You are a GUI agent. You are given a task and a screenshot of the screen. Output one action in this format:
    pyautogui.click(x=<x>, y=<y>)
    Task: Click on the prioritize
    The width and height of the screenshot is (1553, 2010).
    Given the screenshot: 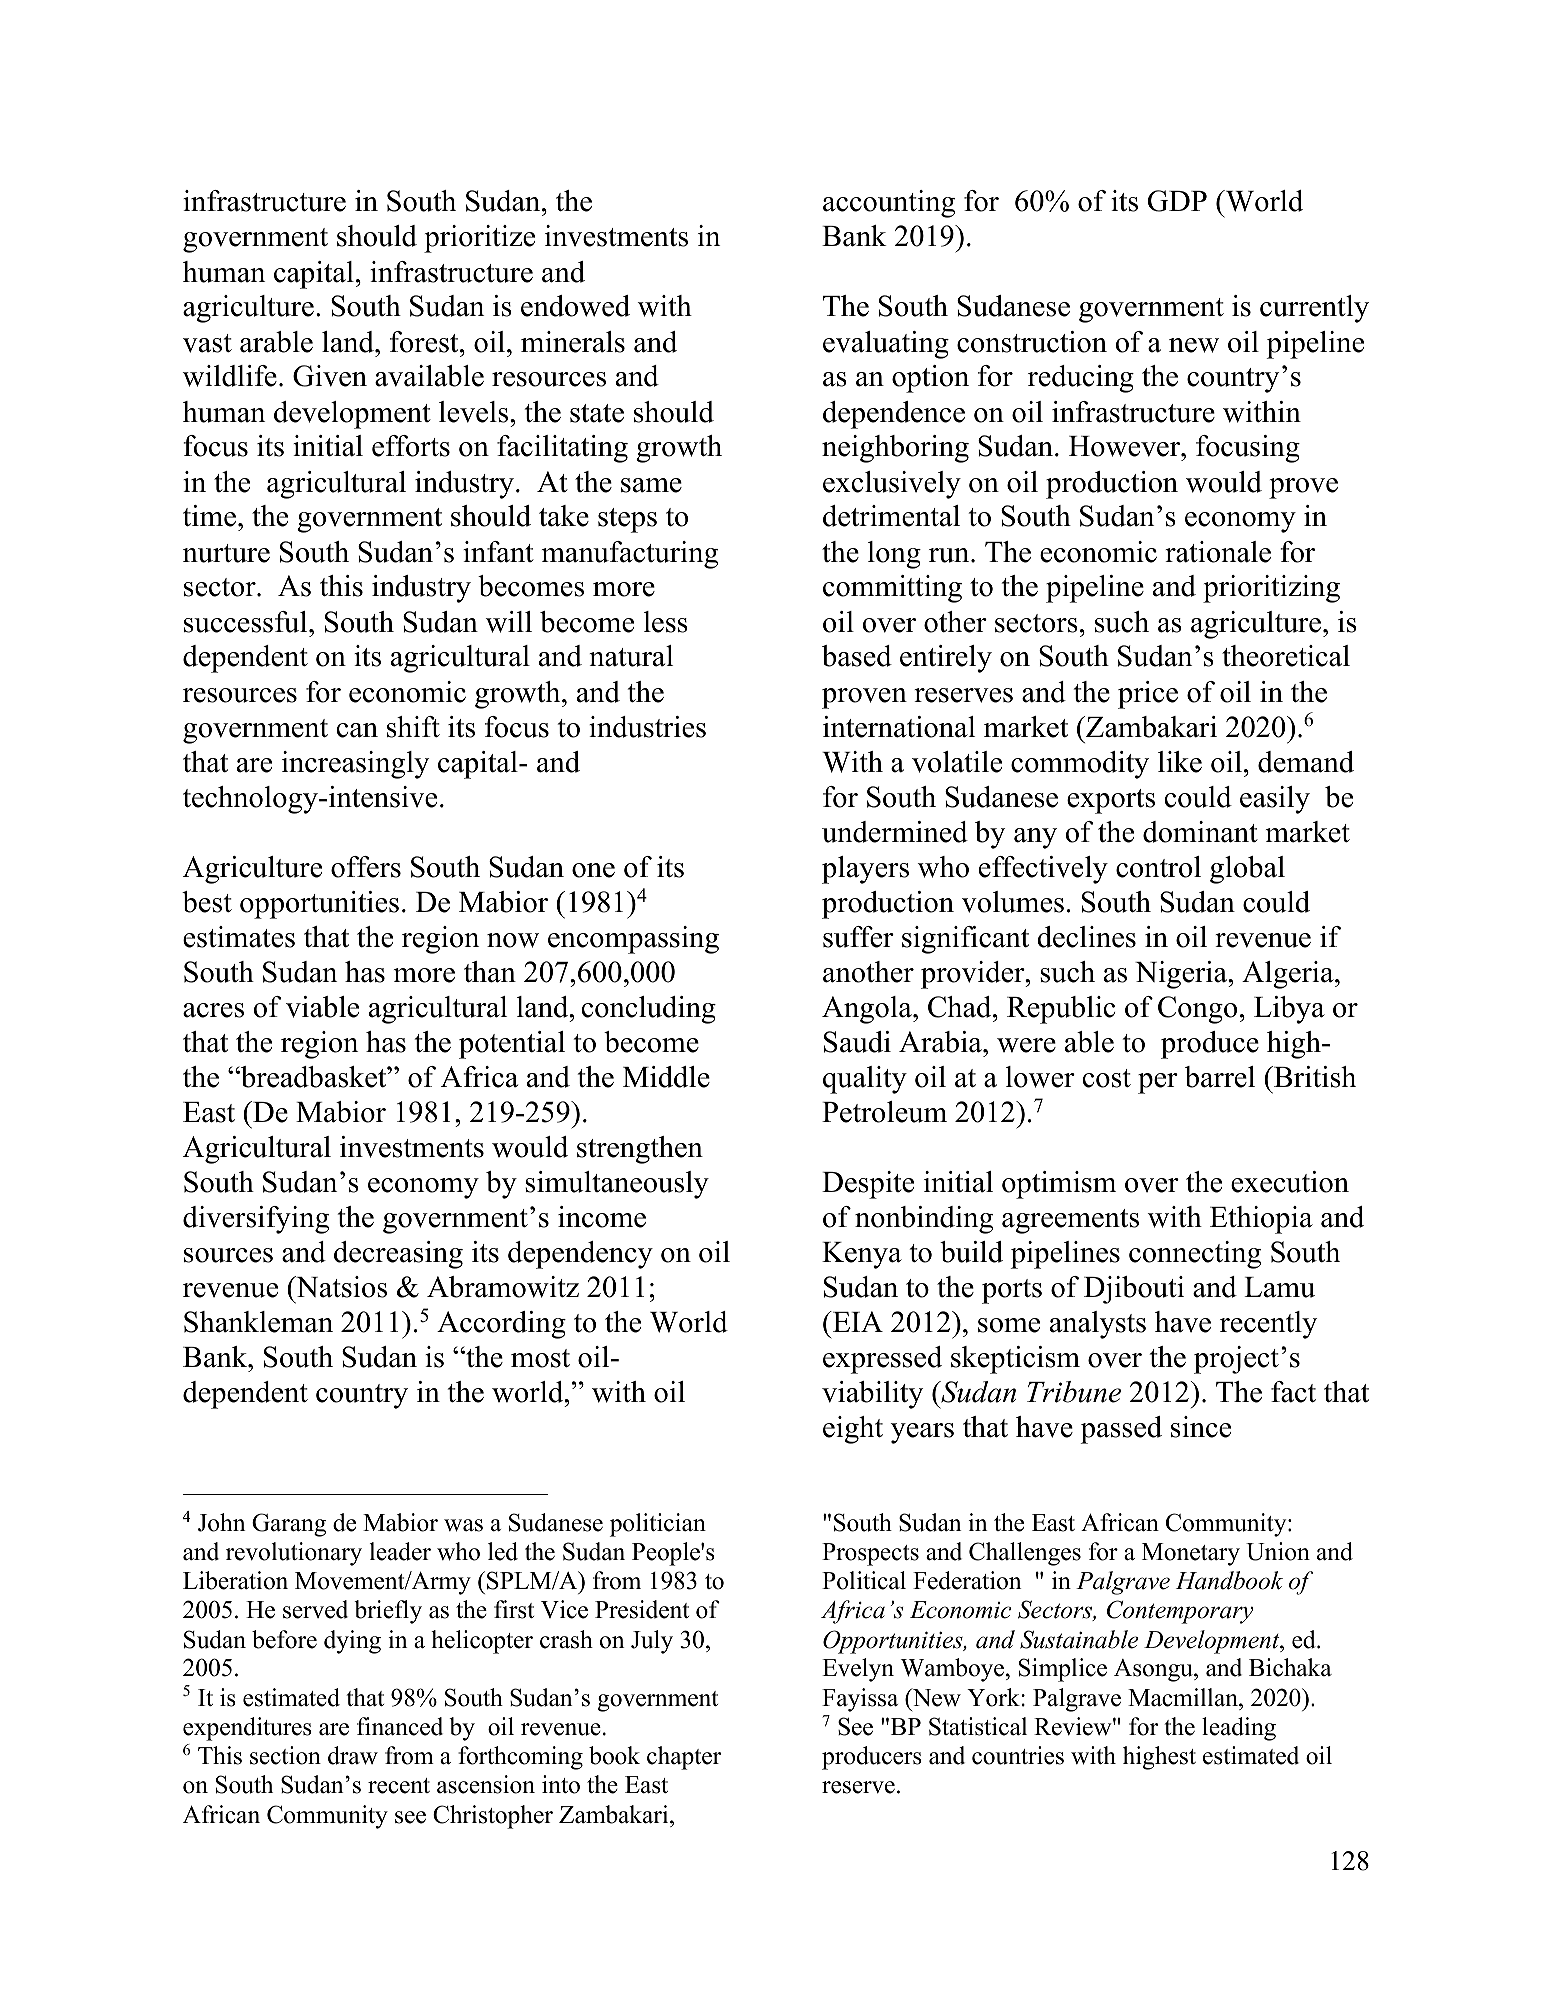 What is the action you would take?
    pyautogui.click(x=479, y=239)
